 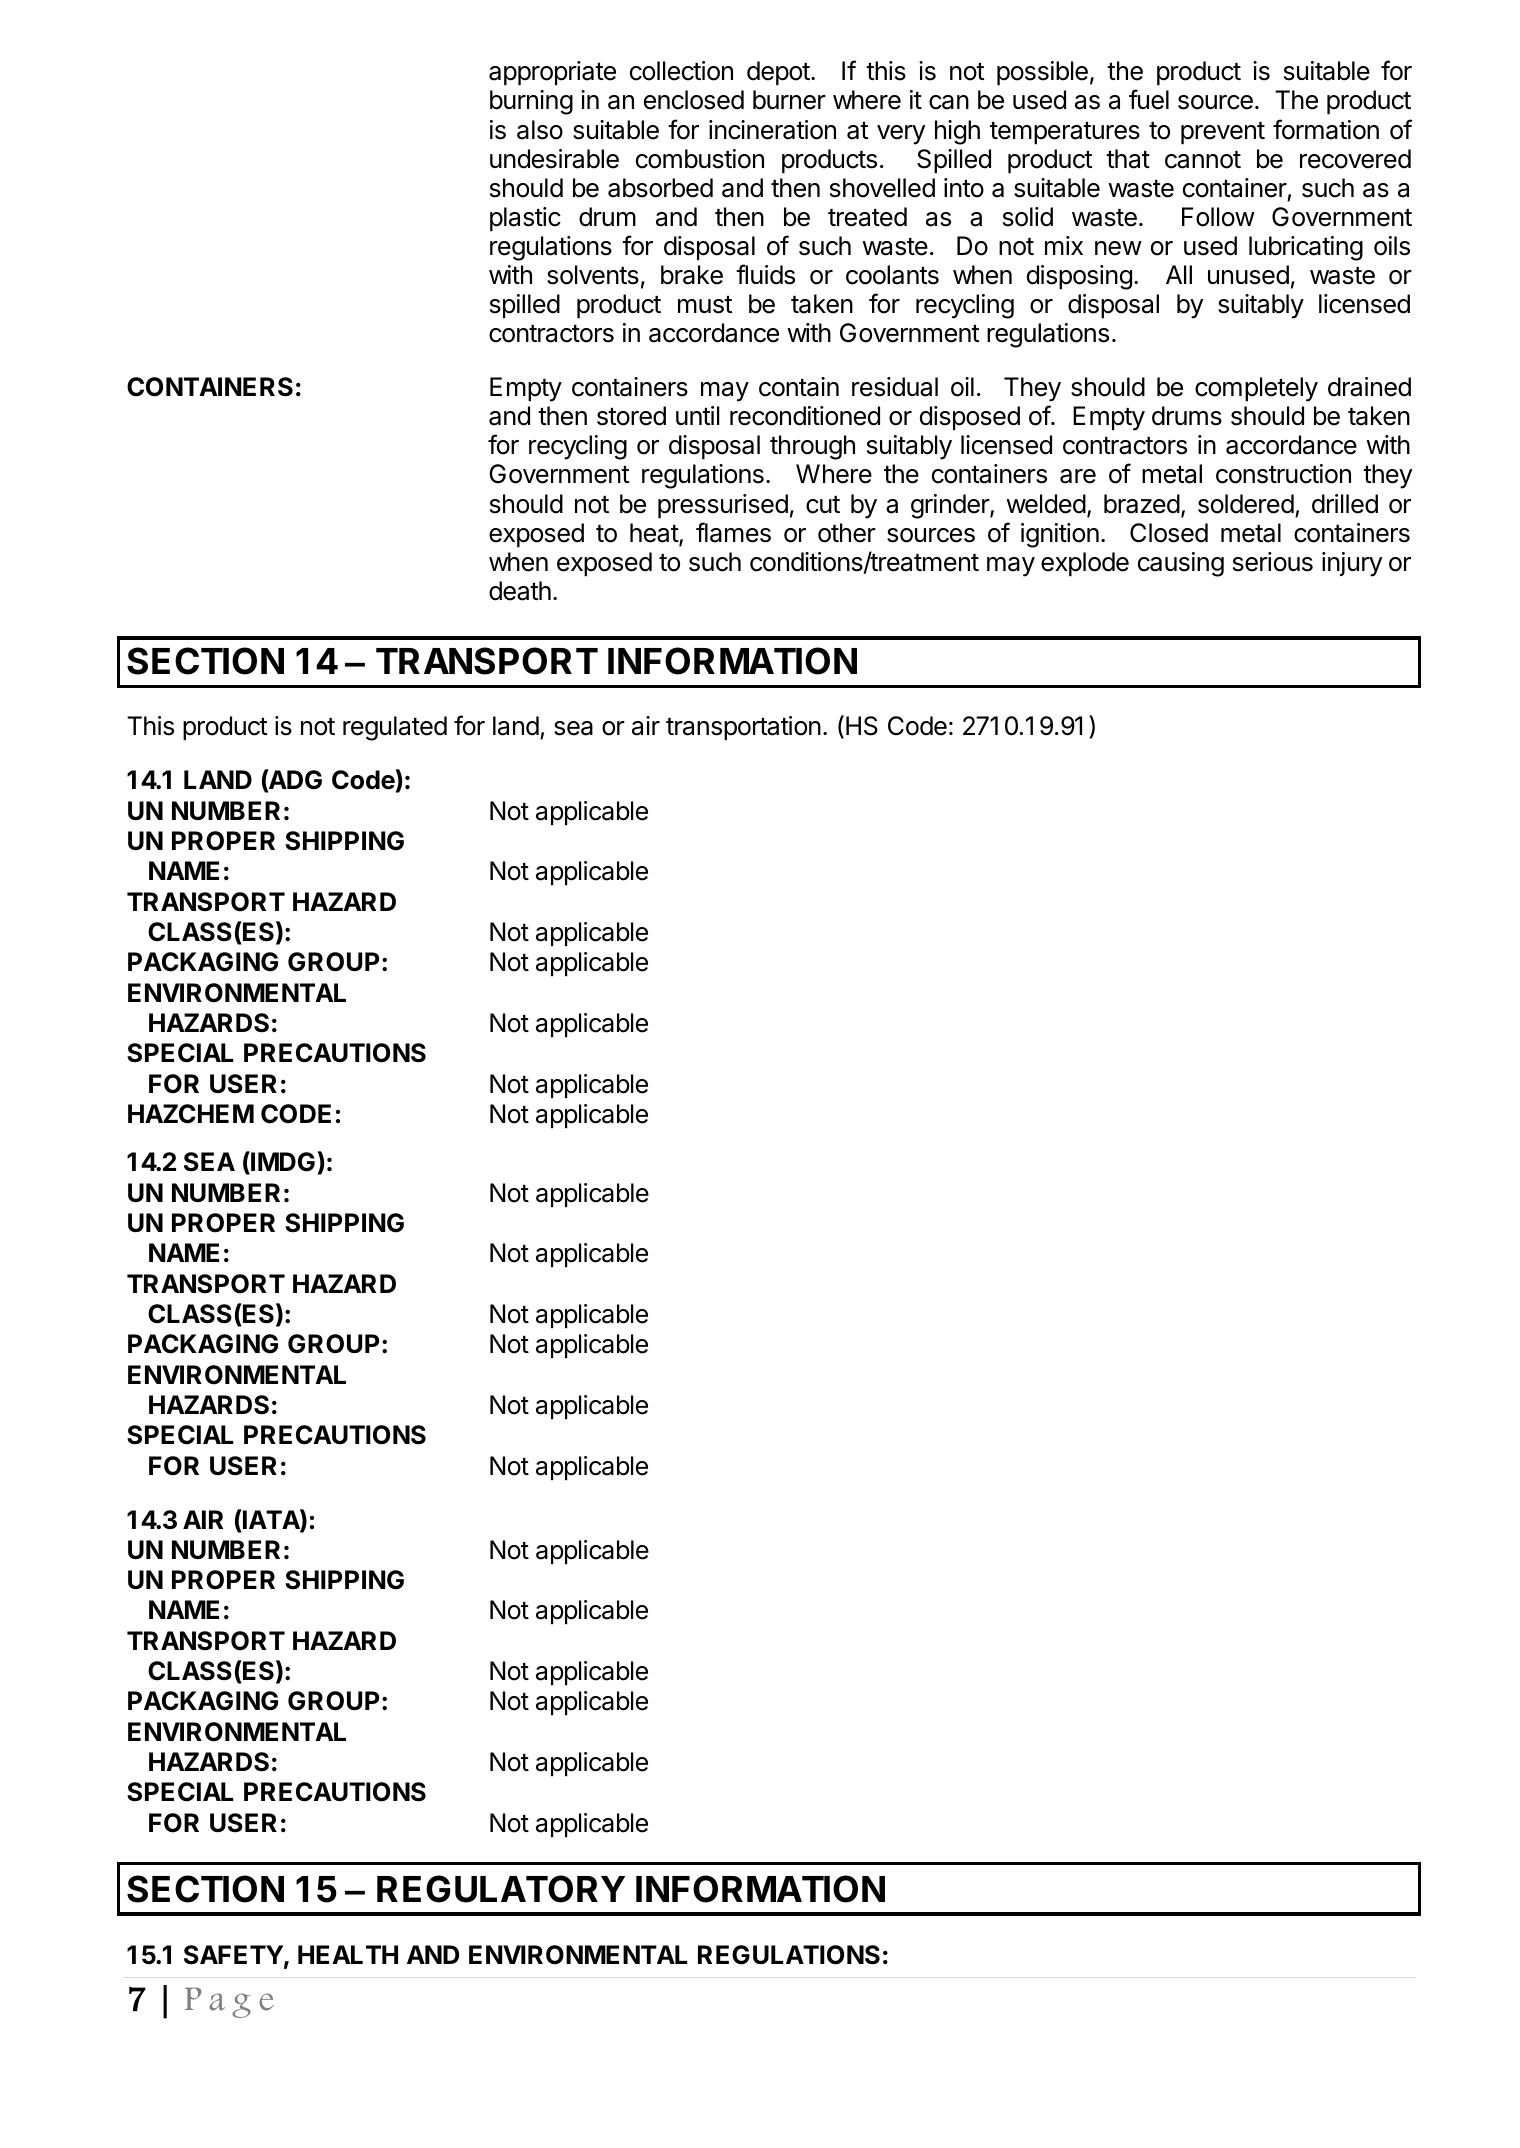 What do you see at coordinates (1273, 562) in the image?
I see `serious` at bounding box center [1273, 562].
